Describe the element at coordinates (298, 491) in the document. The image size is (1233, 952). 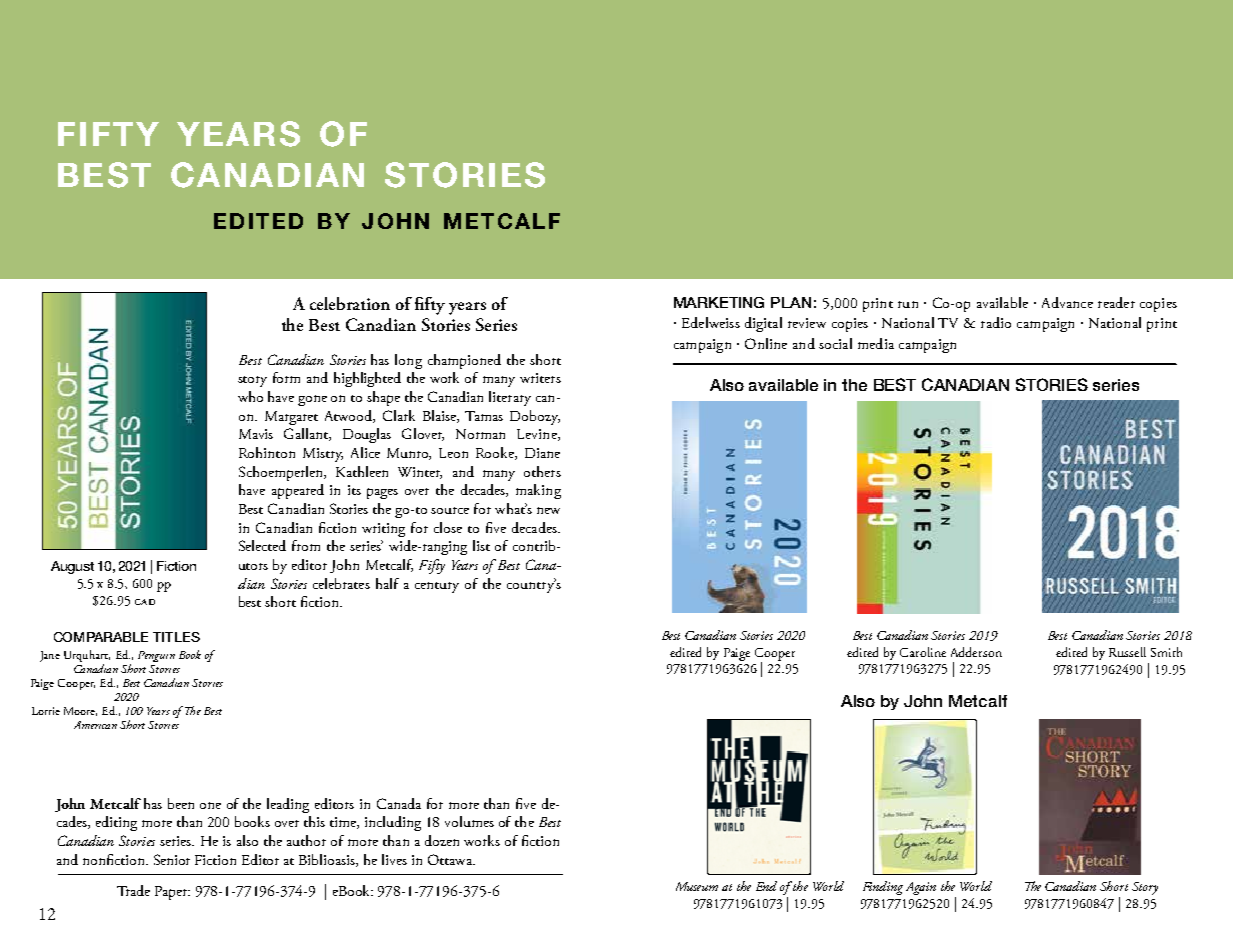
I see `appeared` at that location.
